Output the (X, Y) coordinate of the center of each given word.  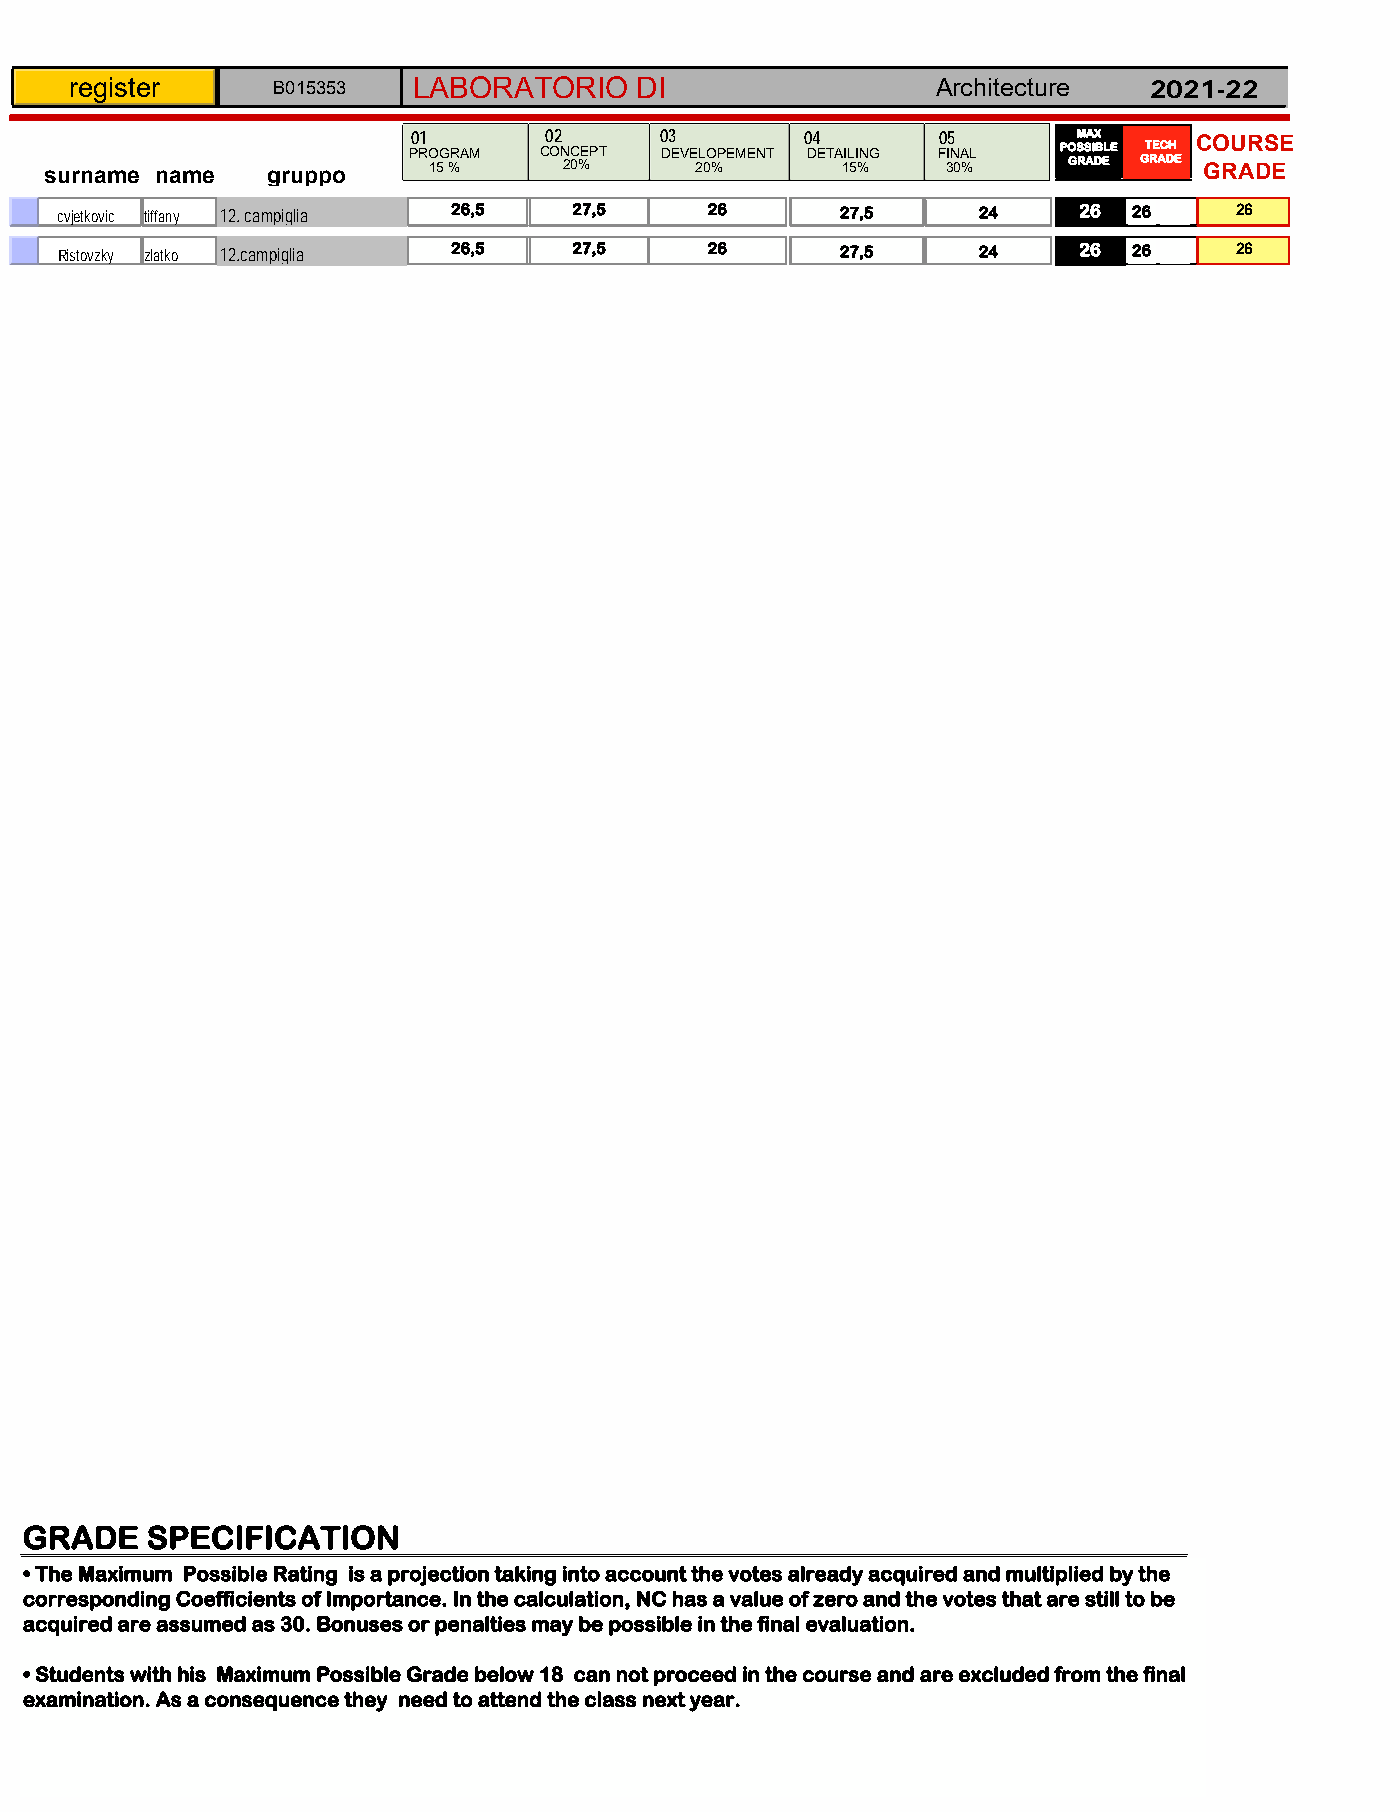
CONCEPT (574, 151)
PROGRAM (444, 153)
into (581, 1574)
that (1022, 1599)
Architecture (1002, 87)
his (192, 1674)
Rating (305, 1576)
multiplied (1054, 1576)
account (646, 1574)
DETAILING (843, 153)
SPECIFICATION (273, 1537)
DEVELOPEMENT (718, 153)
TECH (1160, 144)
